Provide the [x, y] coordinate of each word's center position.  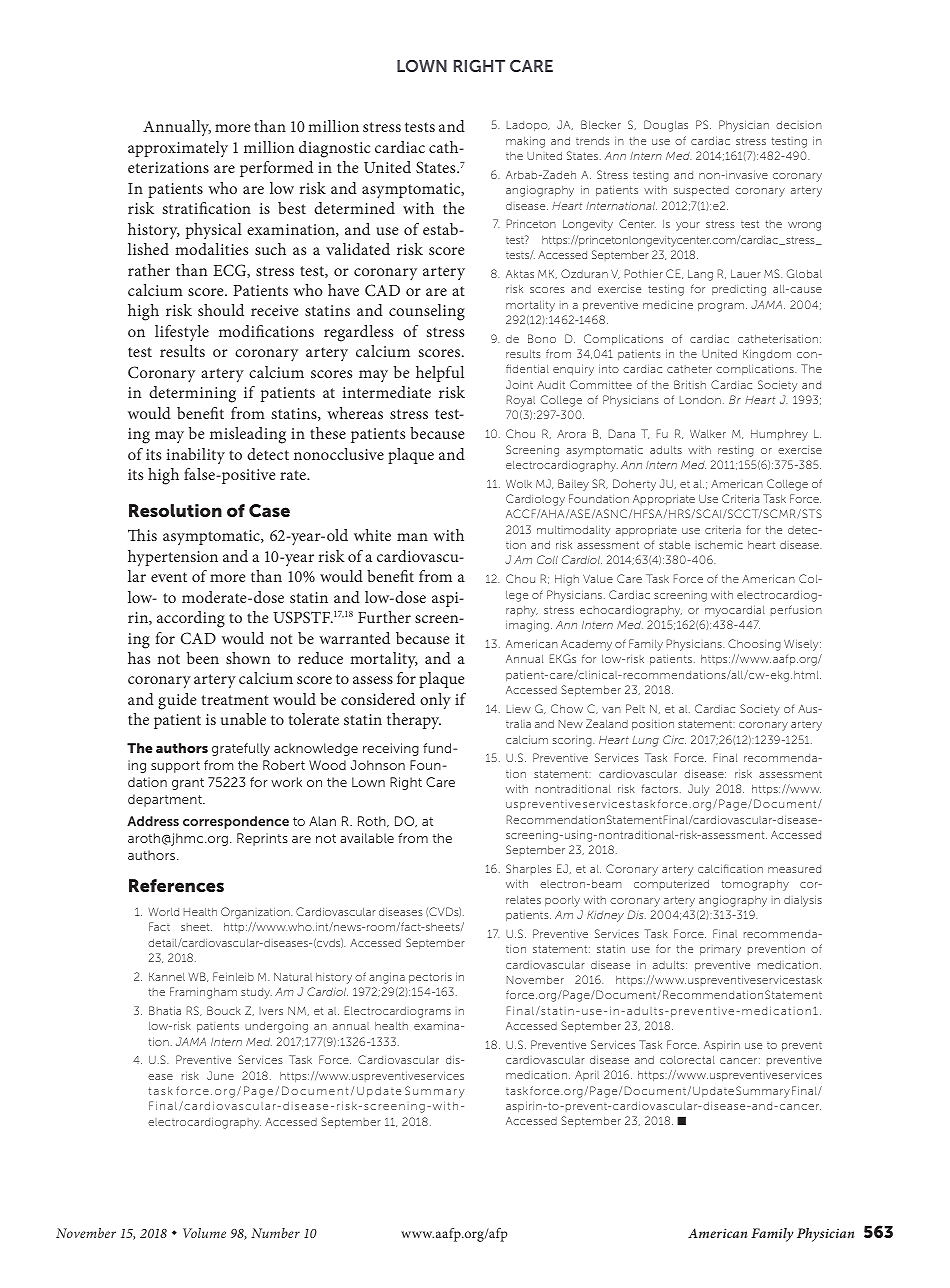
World [163, 911]
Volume [204, 1233]
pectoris [430, 978]
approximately [178, 149]
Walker [708, 434]
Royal [521, 401]
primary [720, 951]
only [435, 701]
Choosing [754, 645]
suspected [701, 191]
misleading [248, 435]
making [525, 142]
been [203, 658]
